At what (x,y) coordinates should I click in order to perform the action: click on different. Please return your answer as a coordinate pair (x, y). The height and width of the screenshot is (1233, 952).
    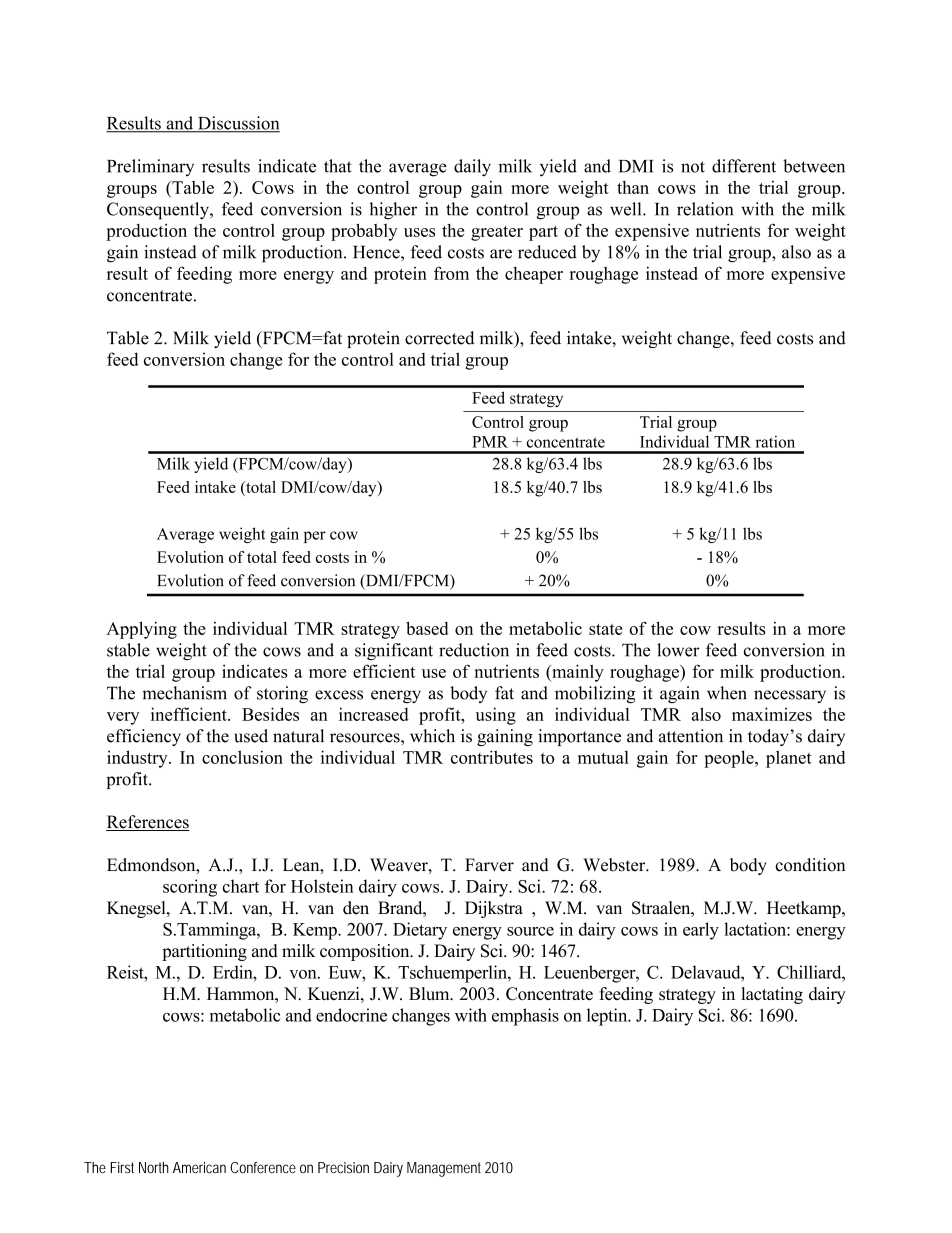
    Looking at the image, I should click on (744, 166).
